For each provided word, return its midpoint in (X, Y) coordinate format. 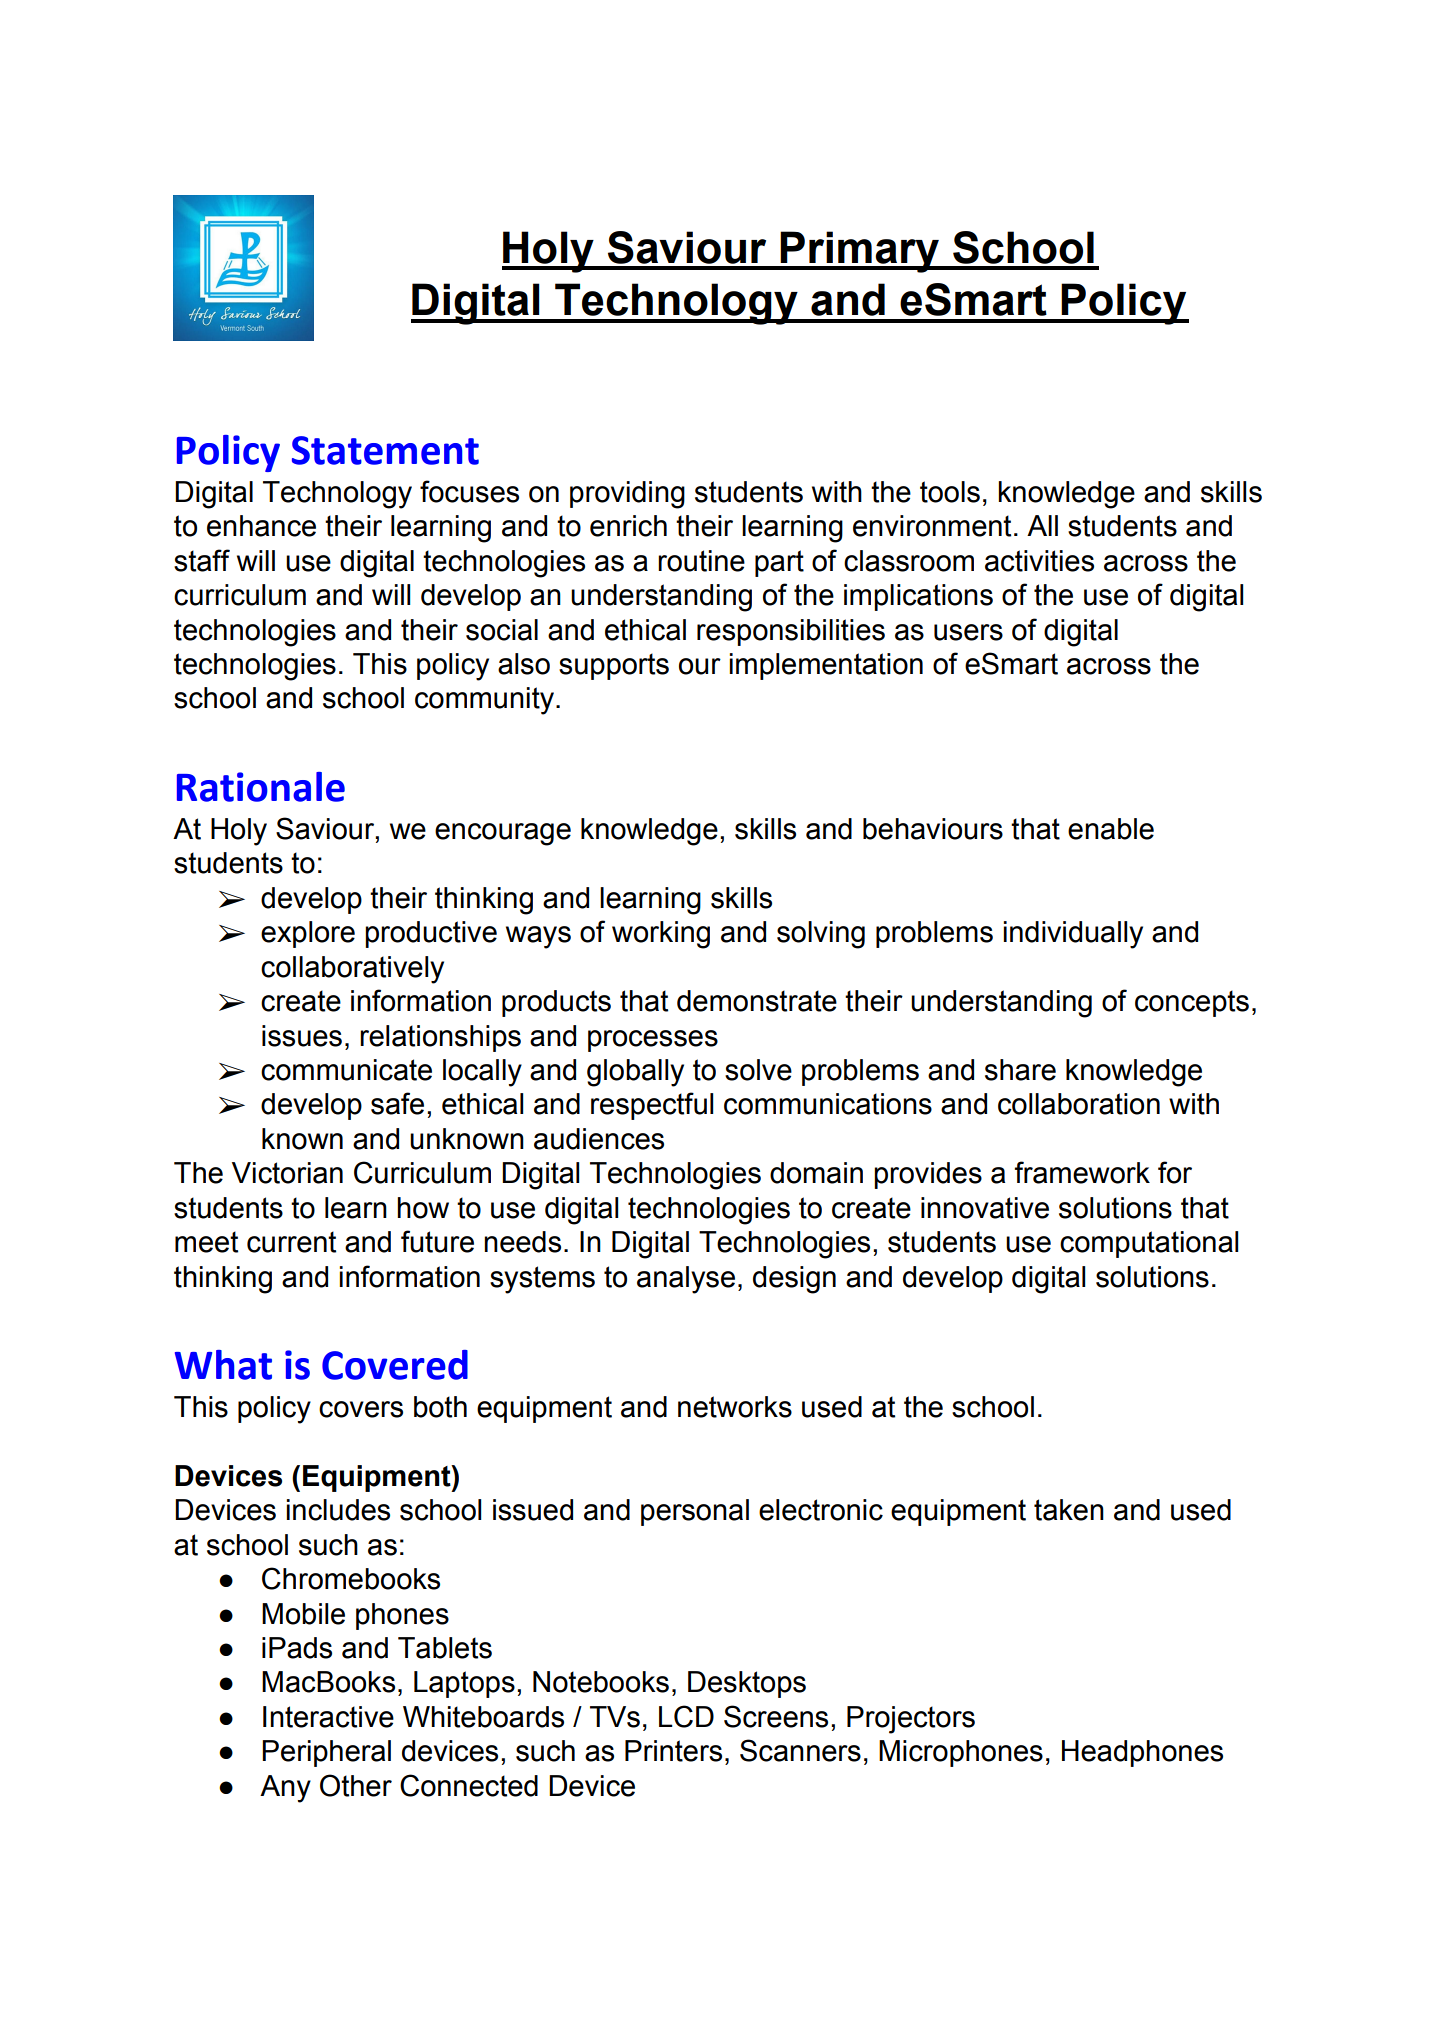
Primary (860, 252)
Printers (673, 1751)
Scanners (800, 1750)
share (1020, 1070)
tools (950, 492)
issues (302, 1036)
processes (653, 1041)
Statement (385, 450)
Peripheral (326, 1753)
